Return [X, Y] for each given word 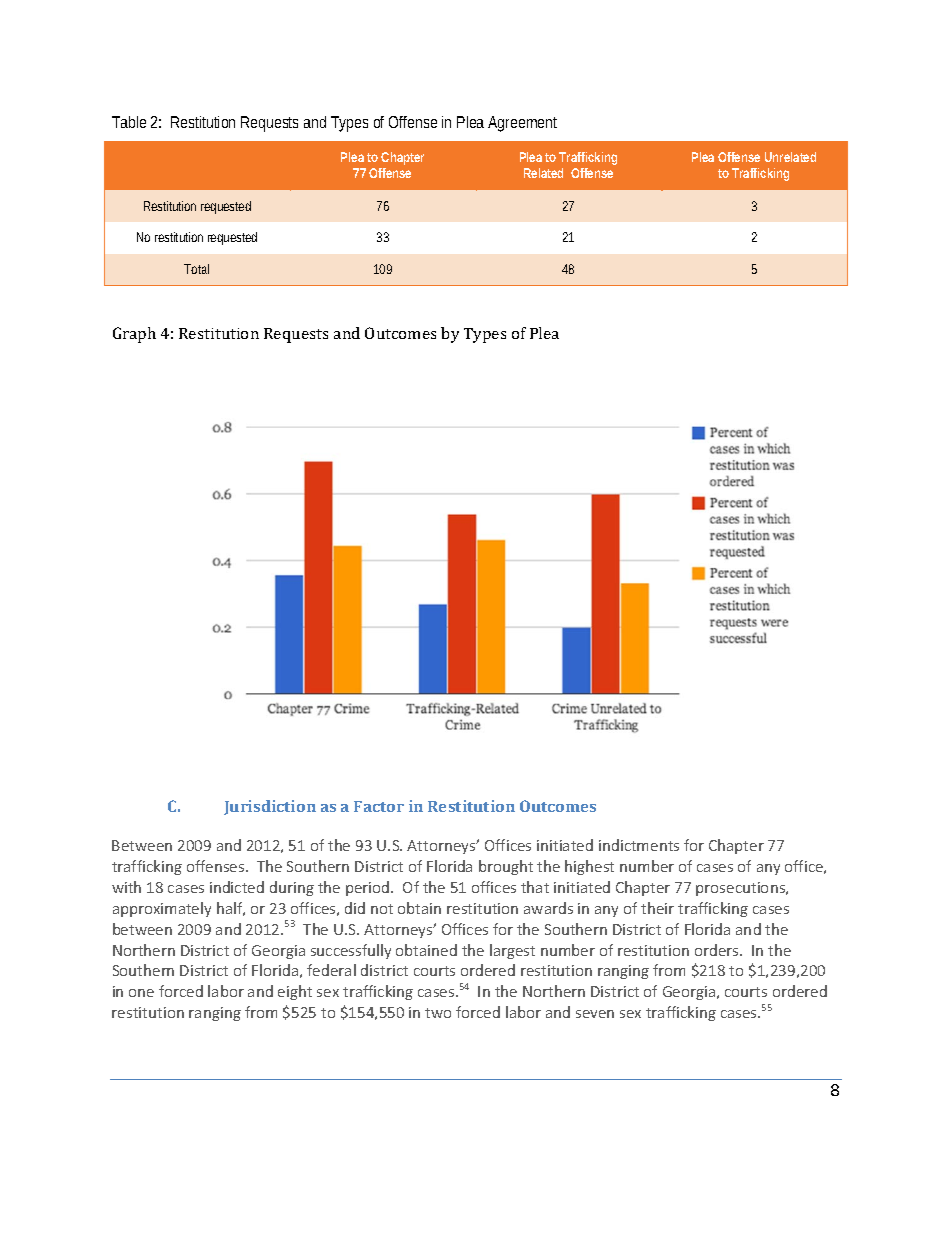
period [369, 888]
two [438, 1013]
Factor [379, 806]
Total [196, 269]
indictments [639, 845]
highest [589, 867]
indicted [237, 887]
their [657, 908]
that [535, 887]
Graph [134, 335]
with [126, 887]
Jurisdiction [270, 807]
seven [595, 1014]
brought [506, 867]
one [141, 993]
